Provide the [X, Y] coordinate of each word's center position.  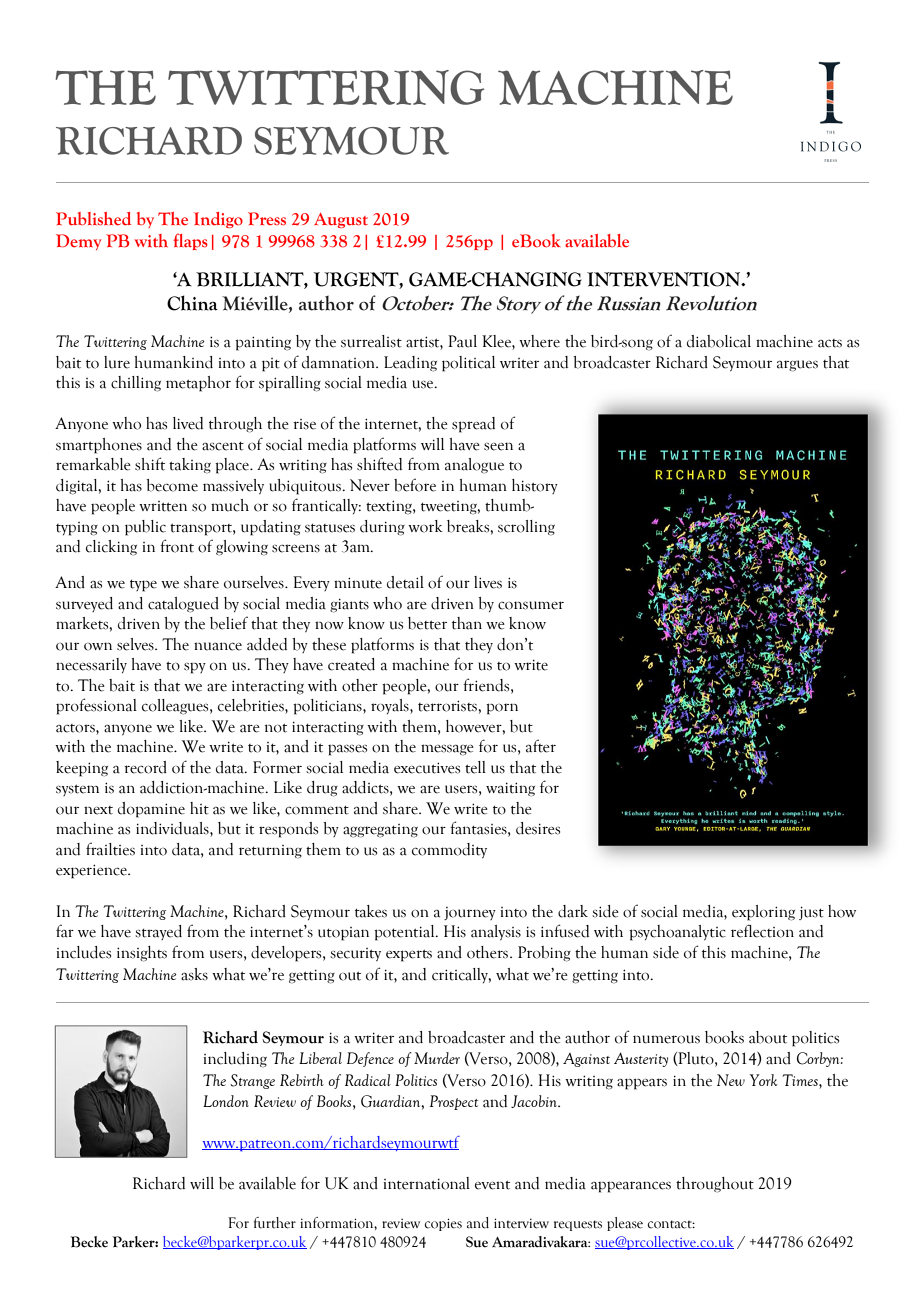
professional [96, 706]
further [275, 1223]
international [427, 1183]
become [172, 485]
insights [142, 954]
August [341, 220]
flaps [190, 241]
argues [797, 366]
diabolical [719, 341]
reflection [762, 931]
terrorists [448, 706]
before [415, 485]
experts [409, 955]
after [541, 746]
